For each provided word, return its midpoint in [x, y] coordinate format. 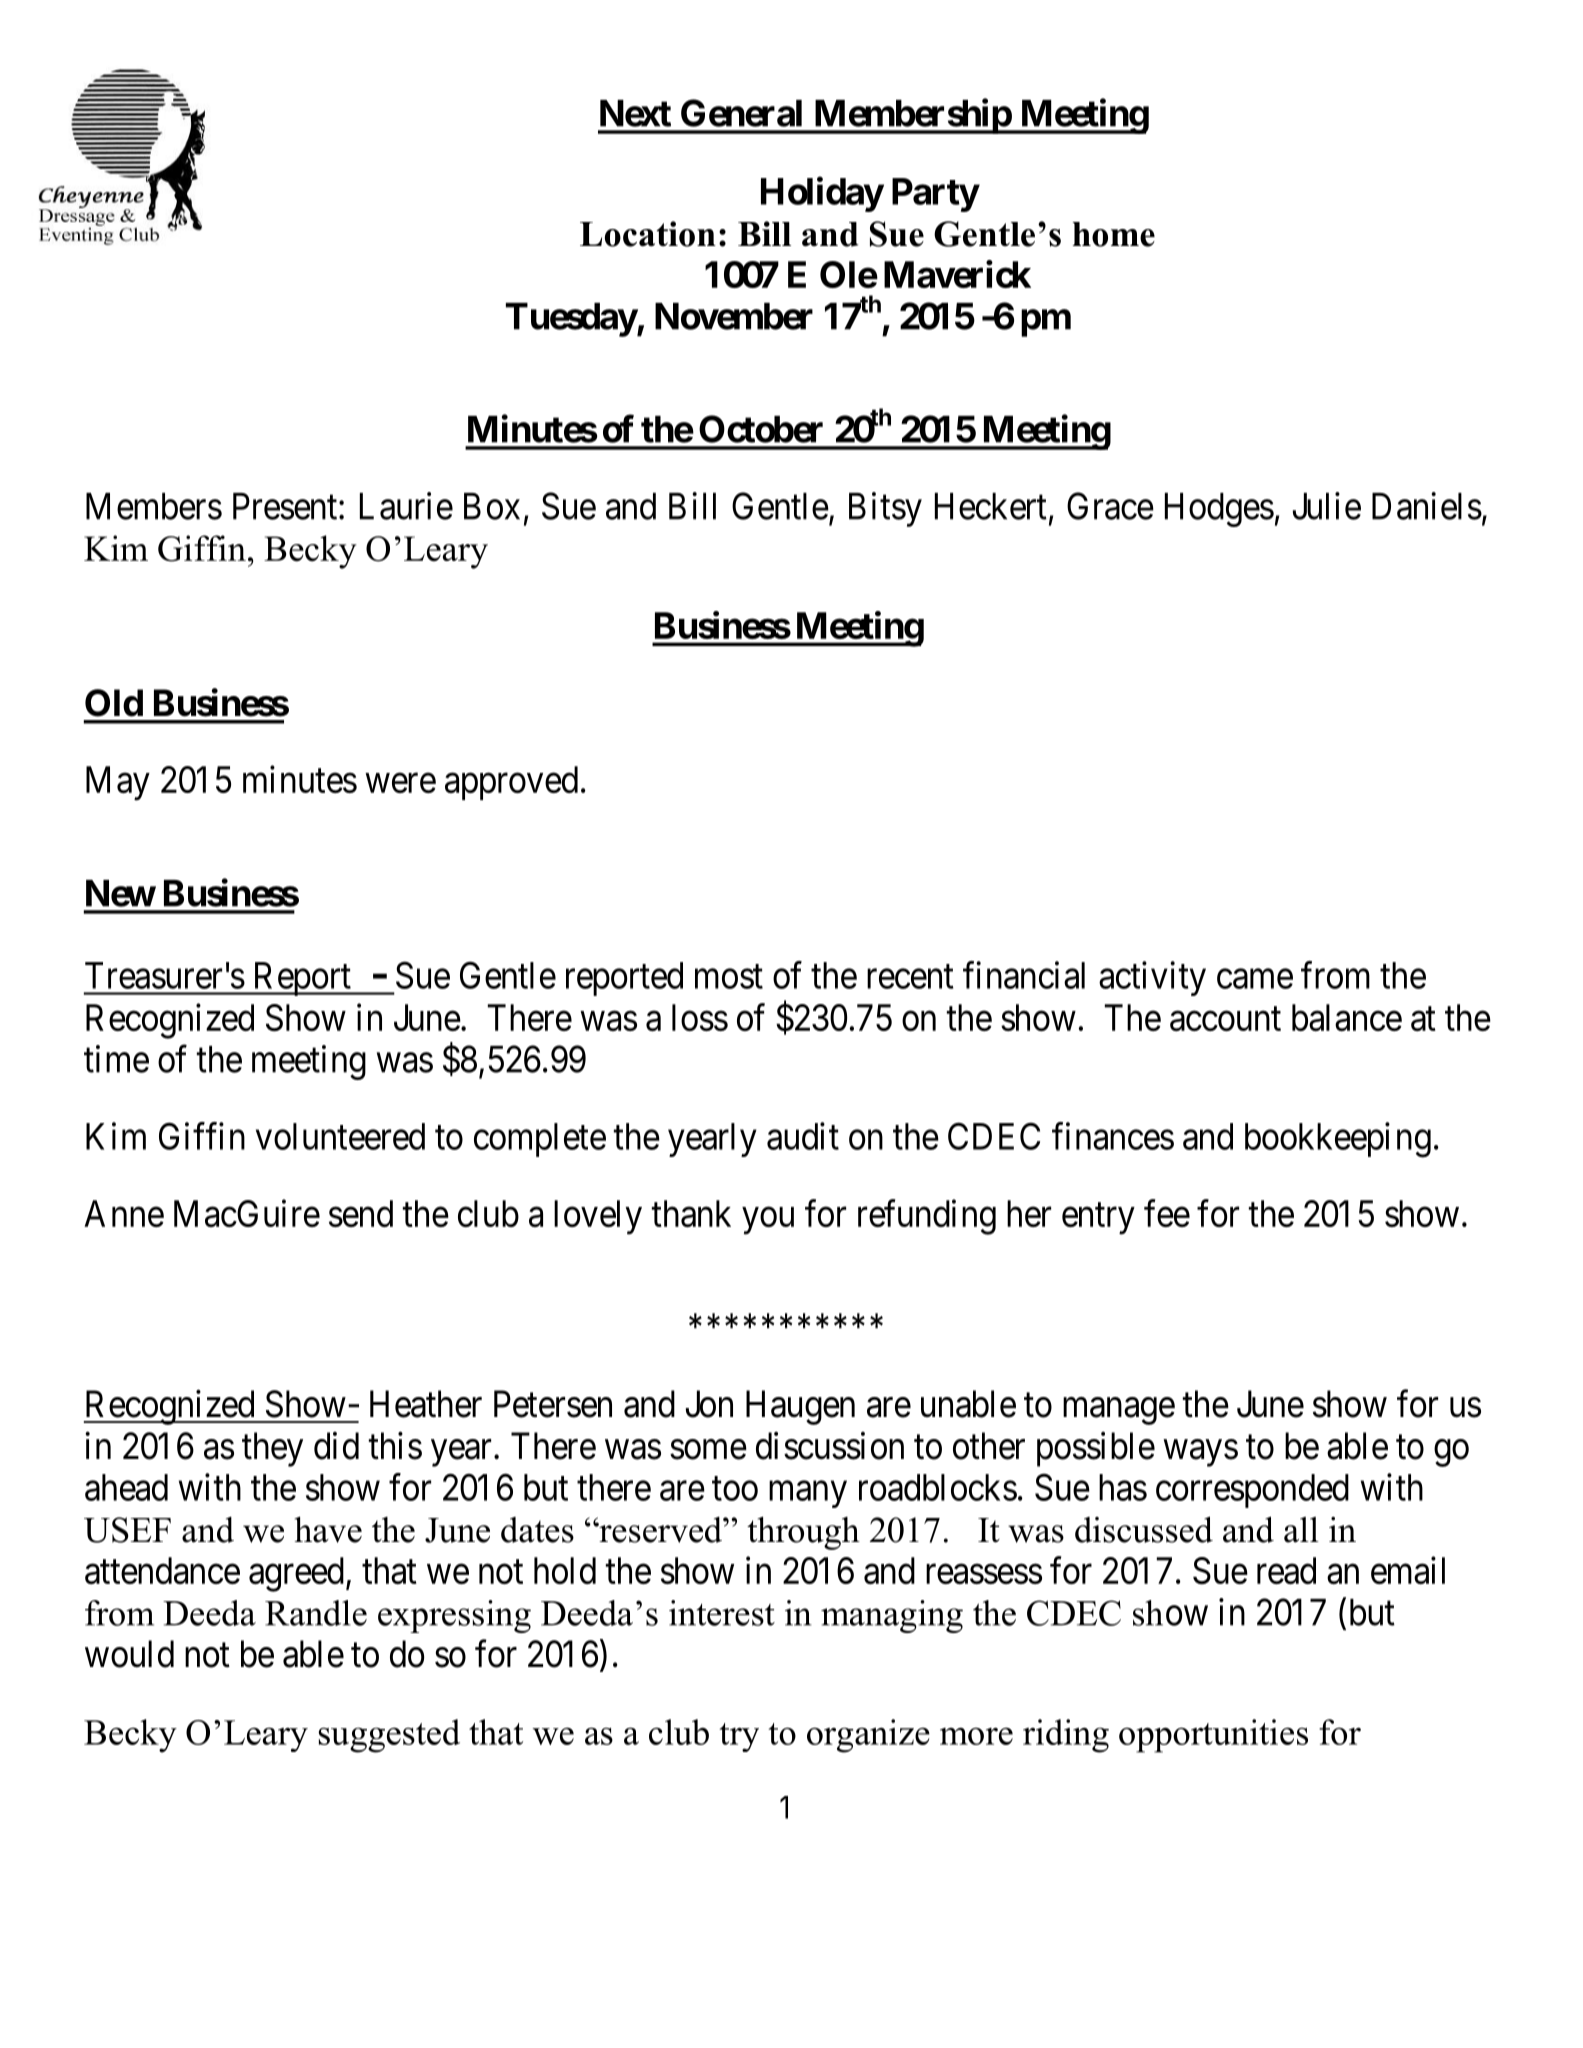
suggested [389, 1736]
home [1114, 234]
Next [635, 113]
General [741, 113]
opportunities [1213, 1736]
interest [722, 1613]
